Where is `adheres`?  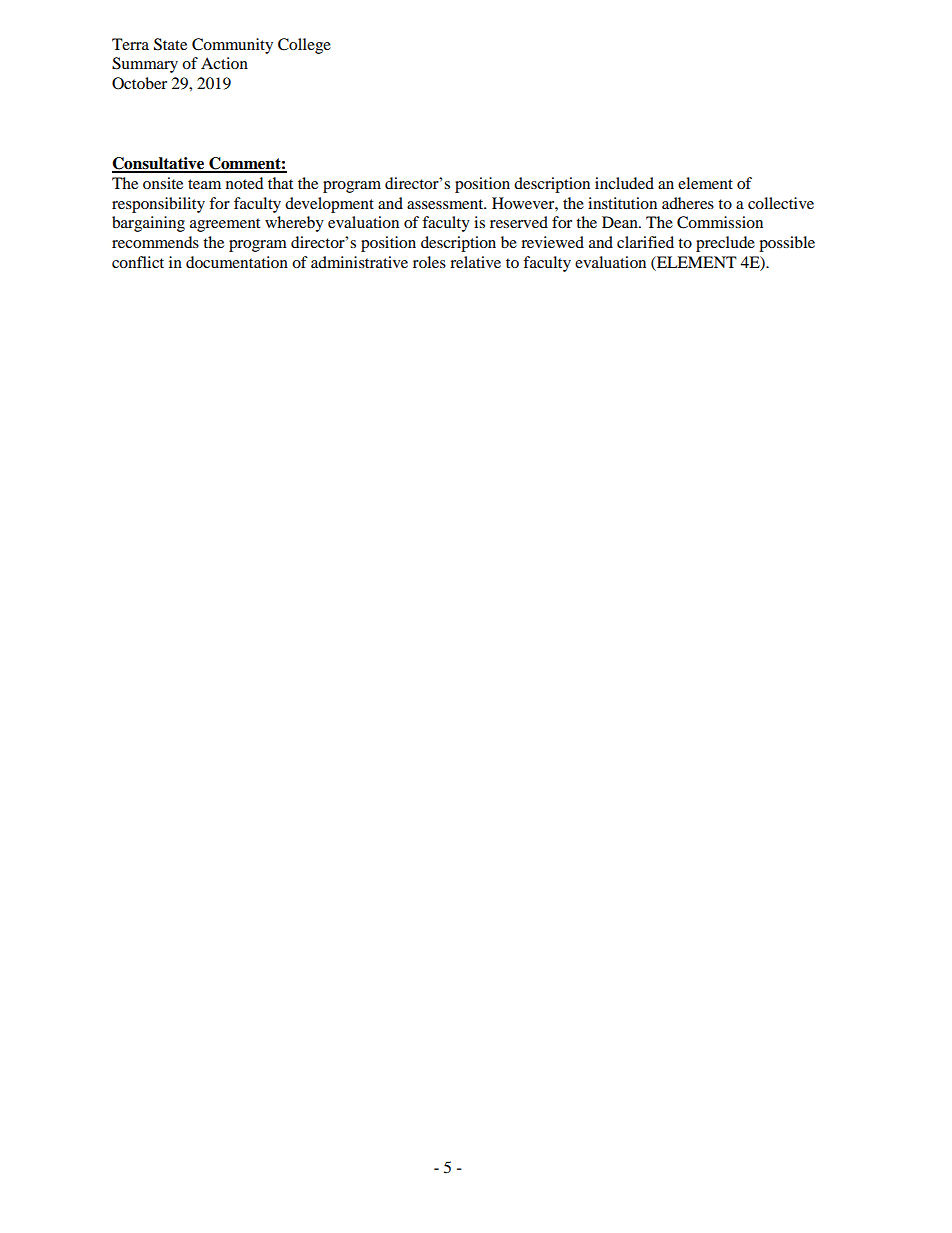
adheres is located at coordinates (688, 203).
